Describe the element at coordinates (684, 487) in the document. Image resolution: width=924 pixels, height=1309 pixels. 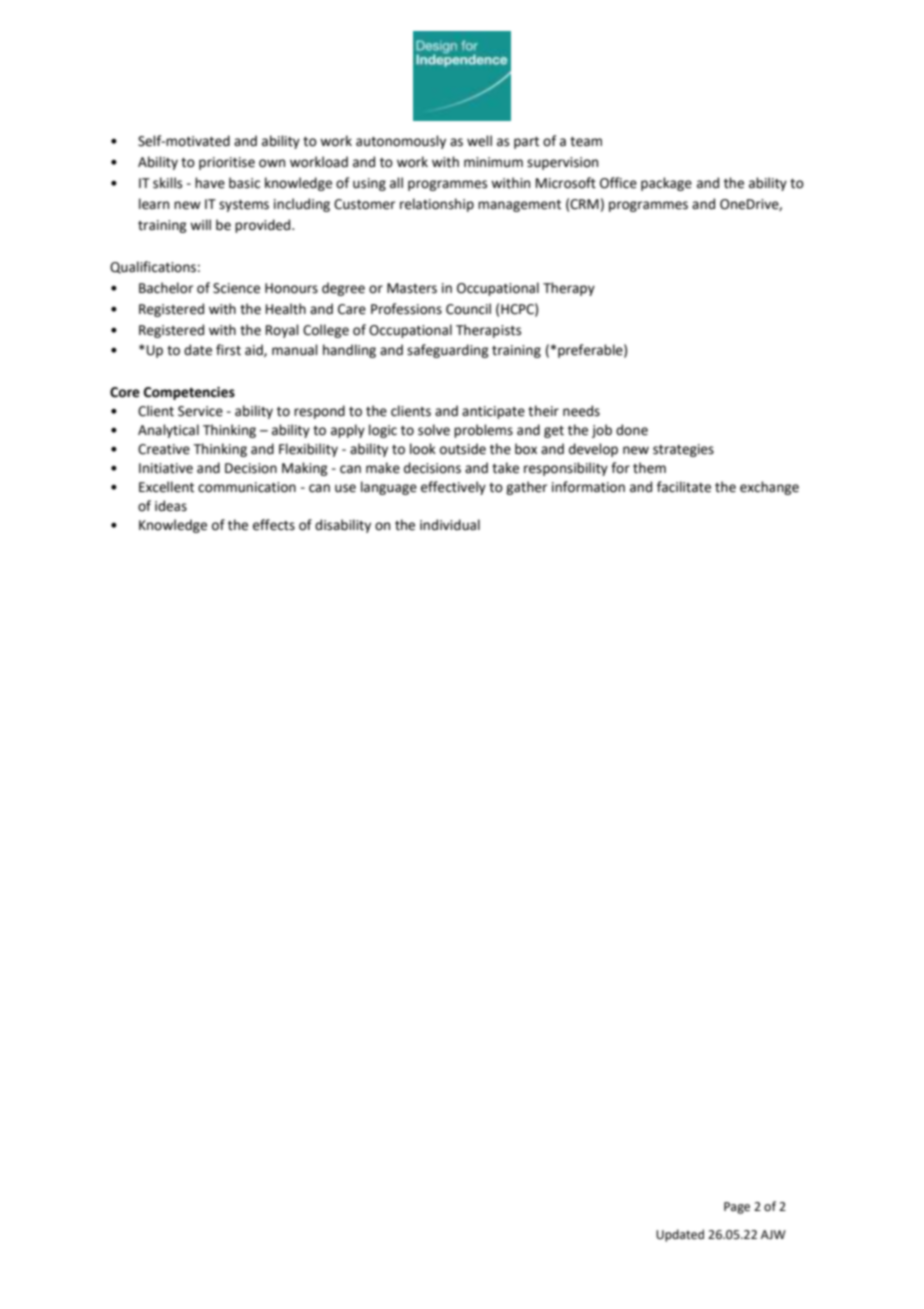
I see `facilitate` at that location.
